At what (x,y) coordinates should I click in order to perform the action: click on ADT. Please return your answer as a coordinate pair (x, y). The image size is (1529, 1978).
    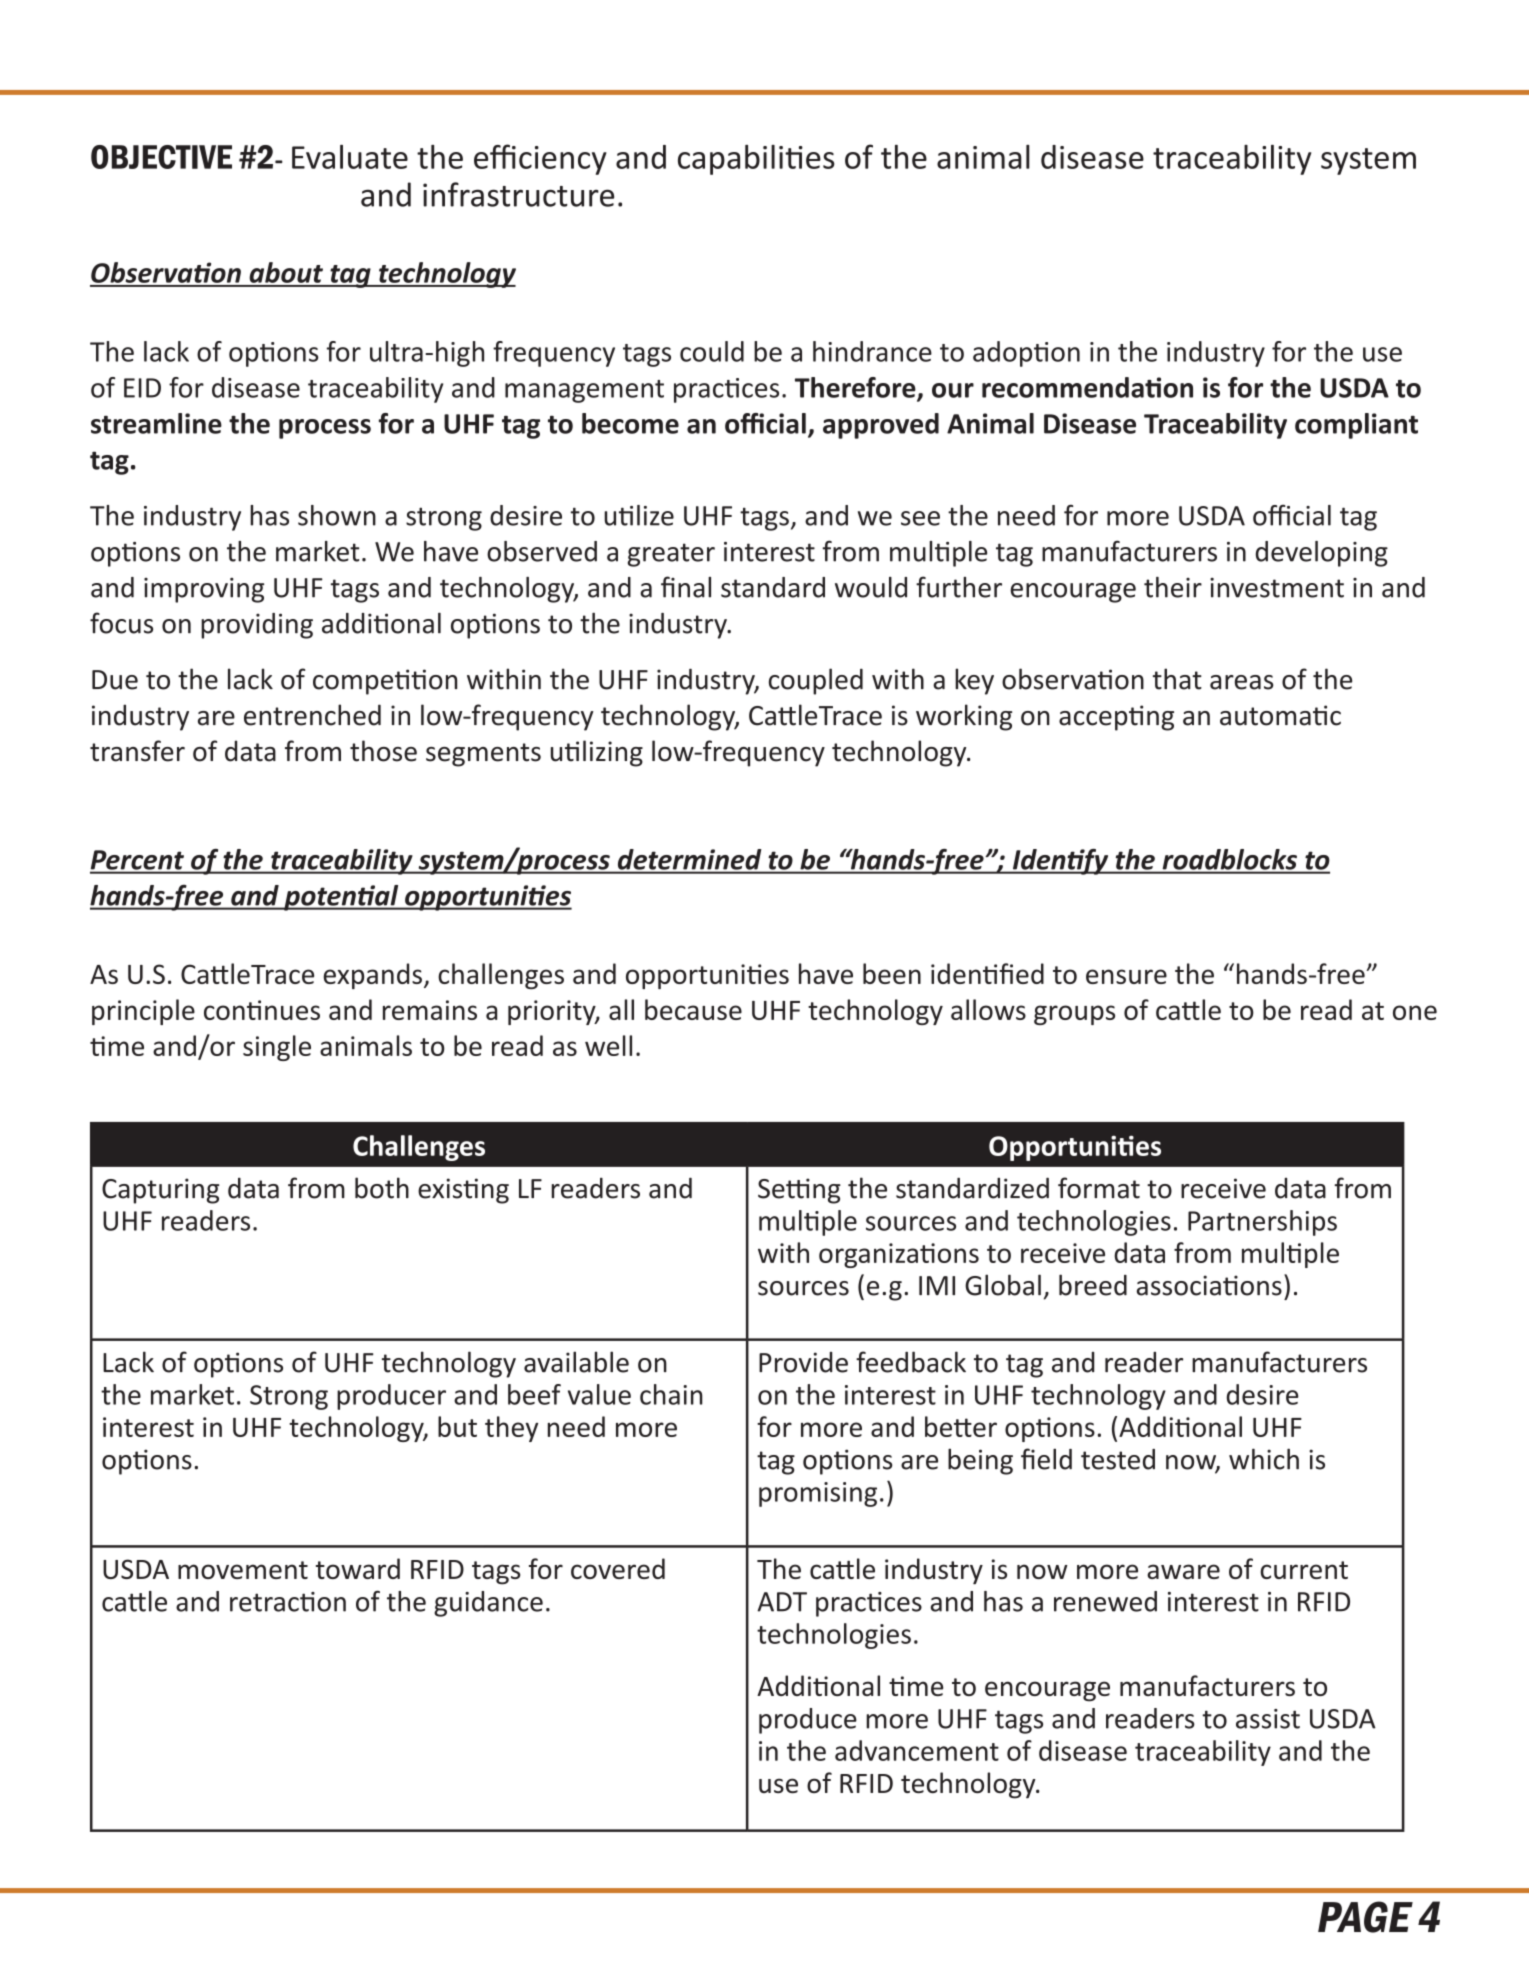
    Looking at the image, I should click on (782, 1602).
